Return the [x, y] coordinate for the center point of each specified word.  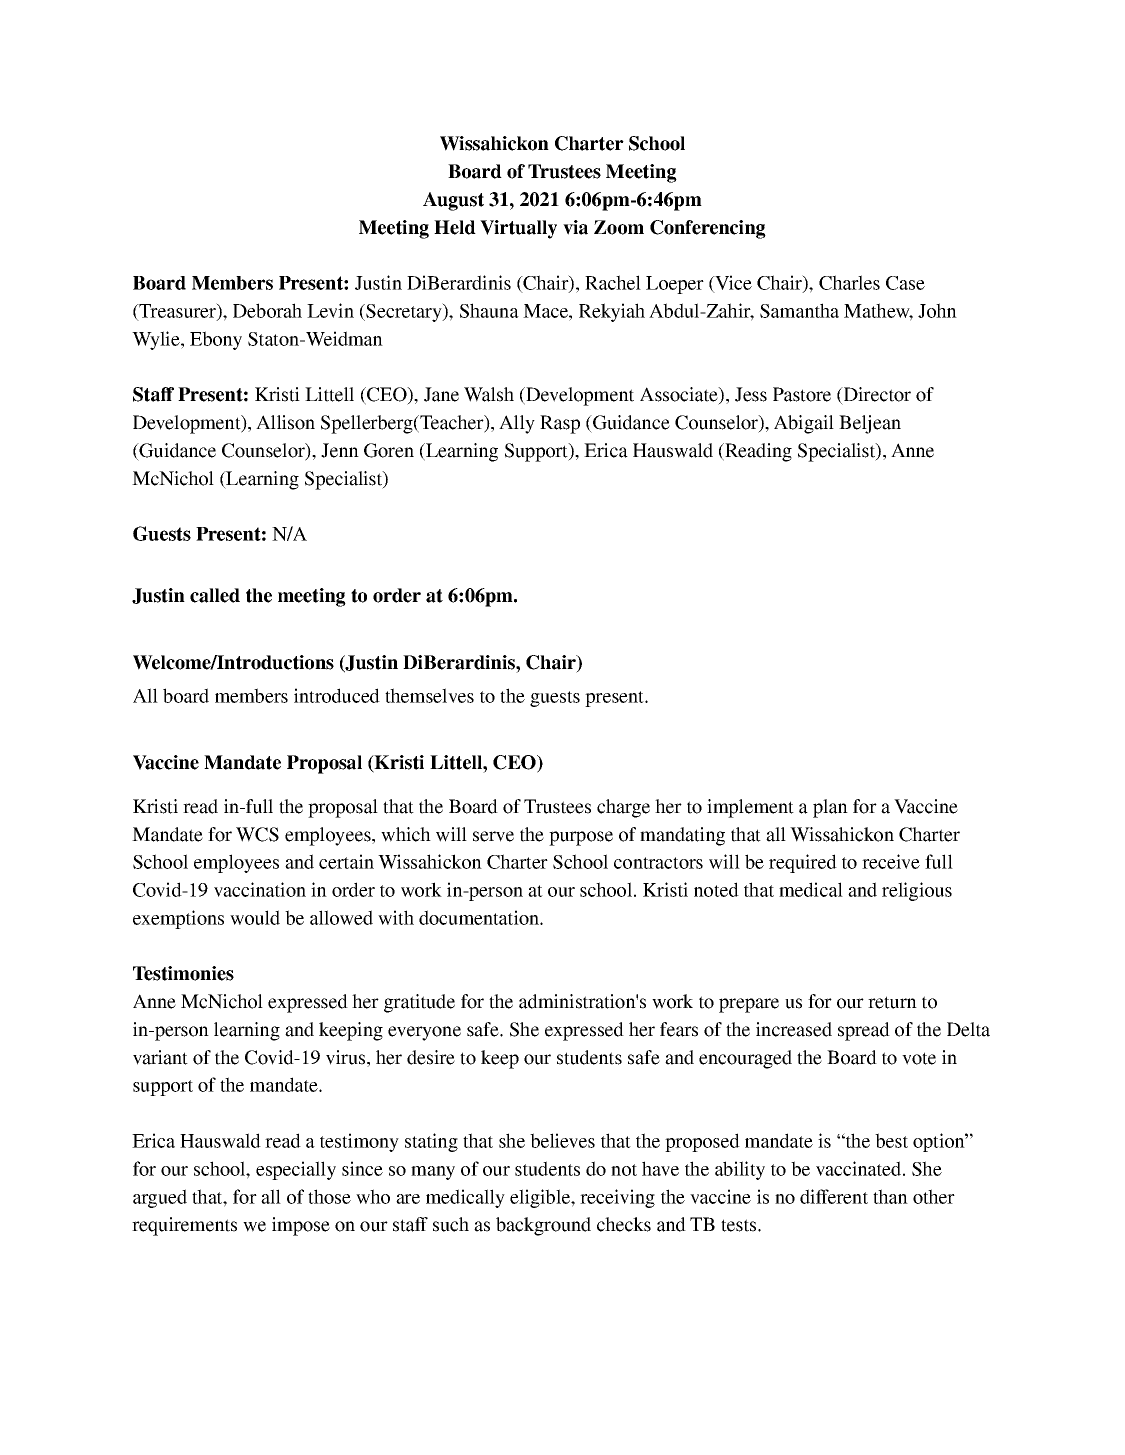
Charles [849, 282]
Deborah [267, 310]
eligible [541, 1198]
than [890, 1196]
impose [301, 1226]
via [575, 227]
